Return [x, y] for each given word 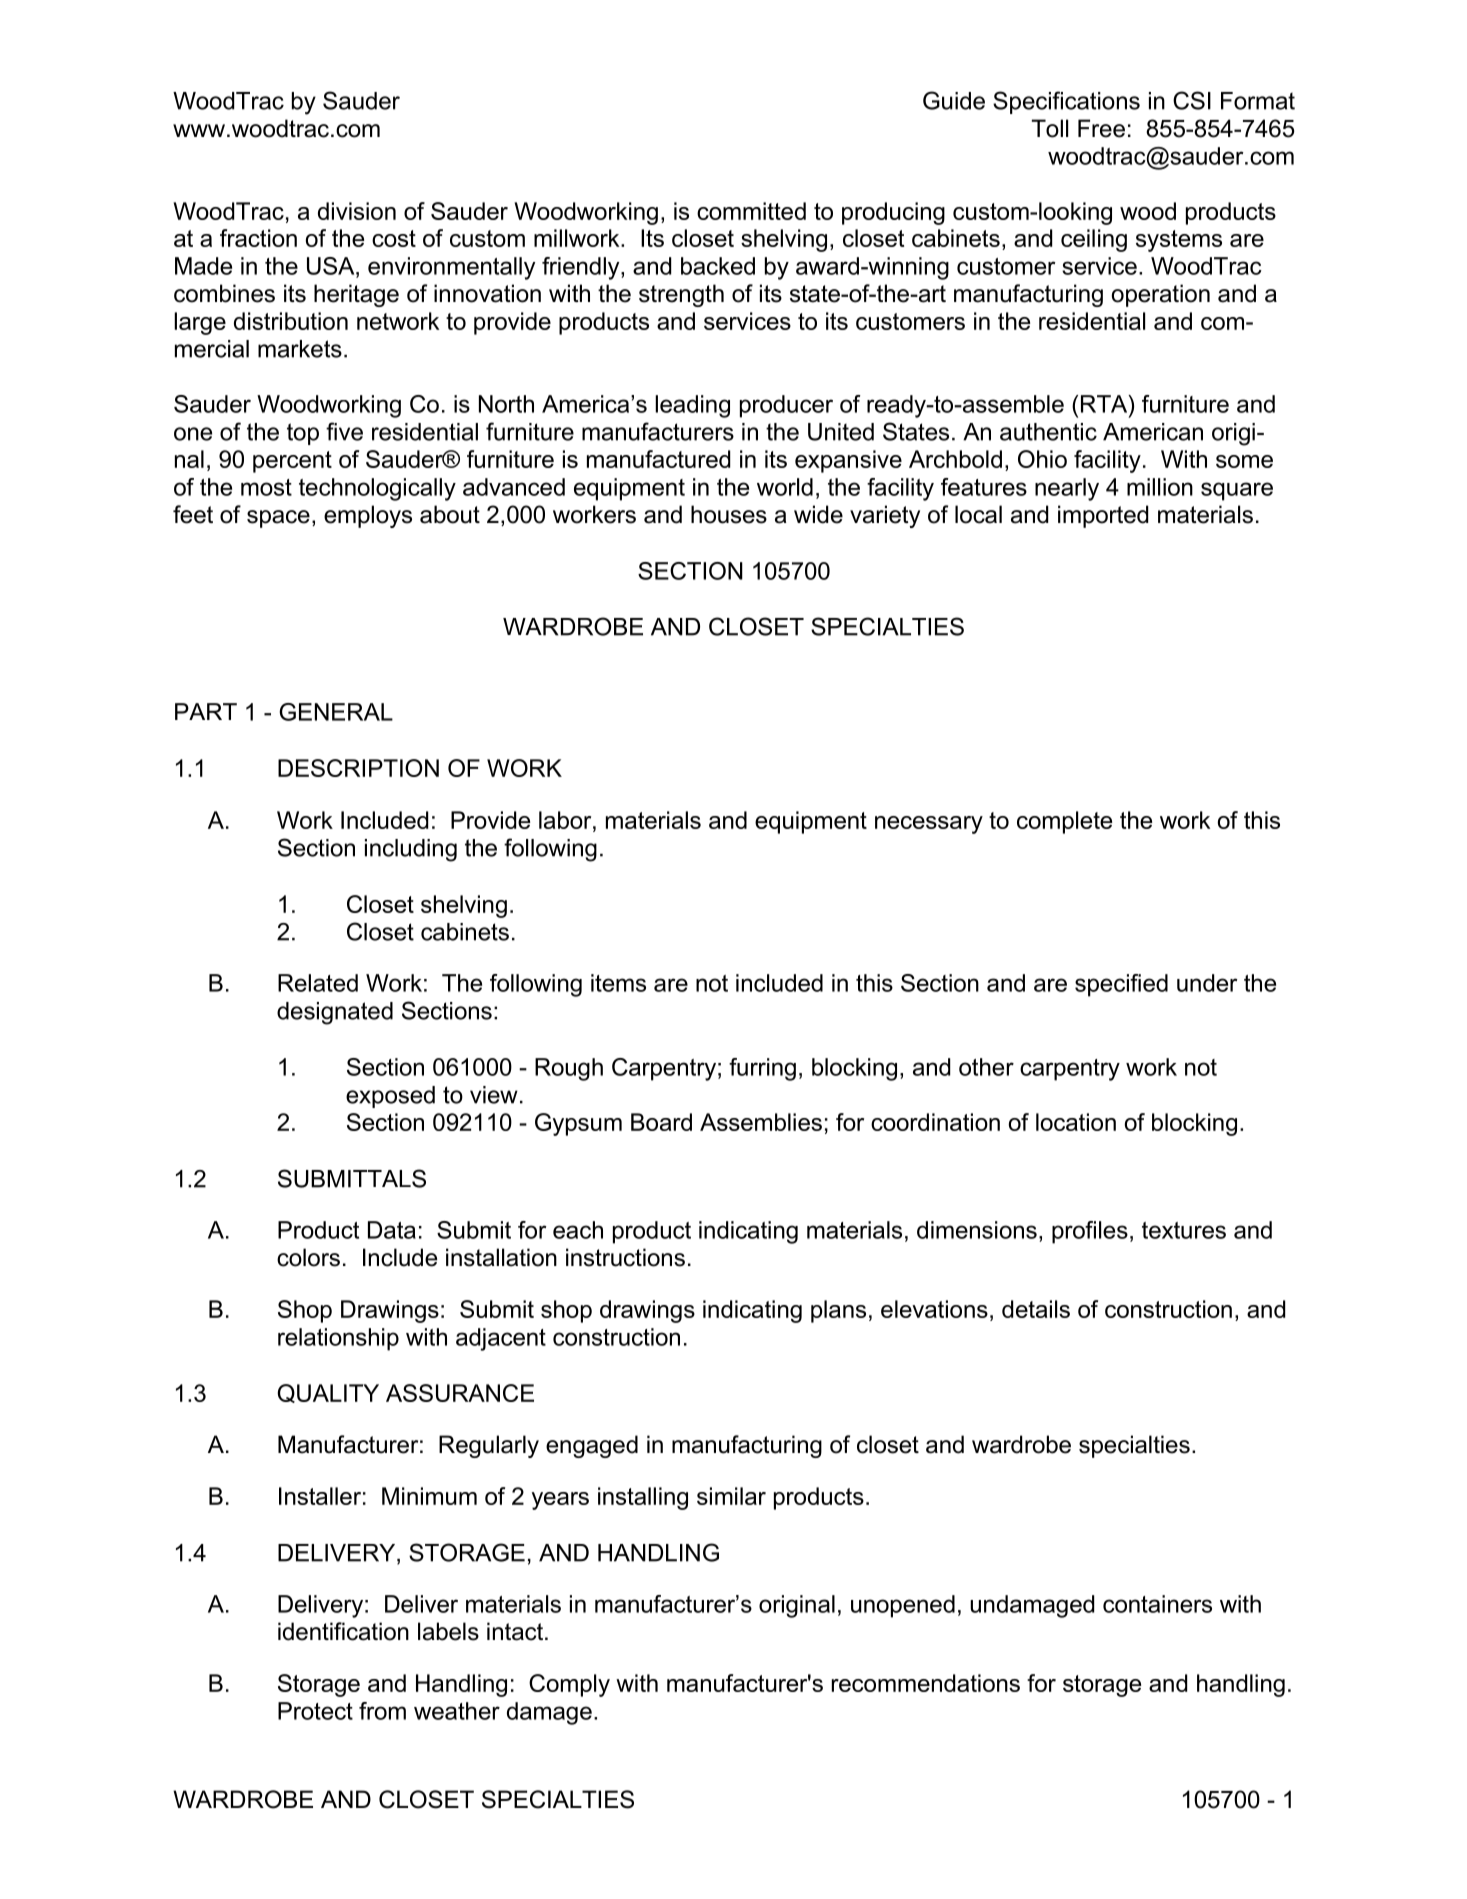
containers [1157, 1604]
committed [751, 211]
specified [1121, 985]
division [357, 211]
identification [343, 1631]
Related [318, 983]
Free [1101, 128]
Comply [569, 1685]
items [618, 983]
